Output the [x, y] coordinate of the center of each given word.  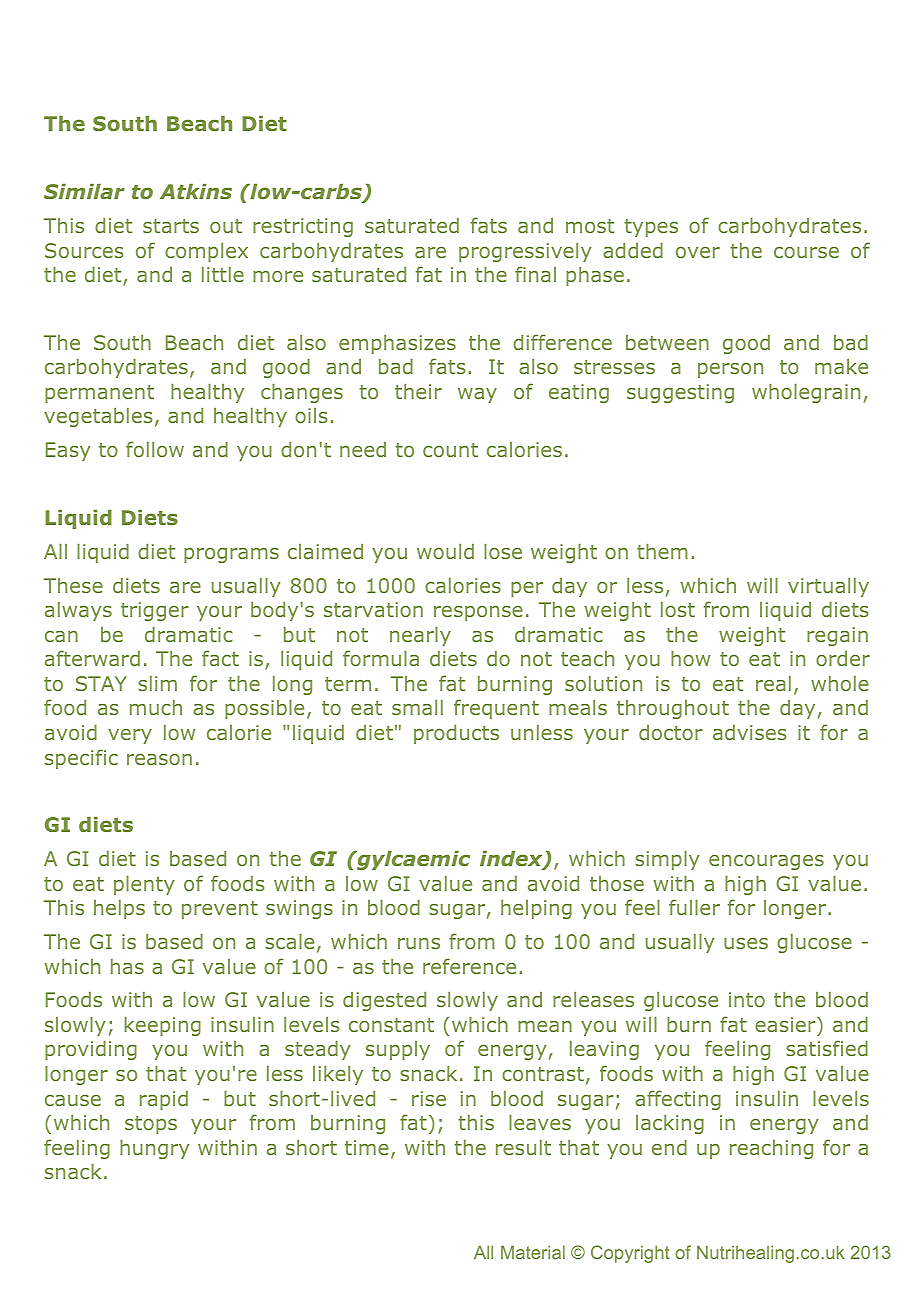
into [747, 999]
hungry [155, 1149]
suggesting [680, 393]
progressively [525, 252]
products [456, 734]
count [450, 450]
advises [750, 732]
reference [469, 966]
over [698, 252]
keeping [162, 1026]
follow [155, 449]
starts [171, 226]
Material [533, 1252]
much [156, 707]
